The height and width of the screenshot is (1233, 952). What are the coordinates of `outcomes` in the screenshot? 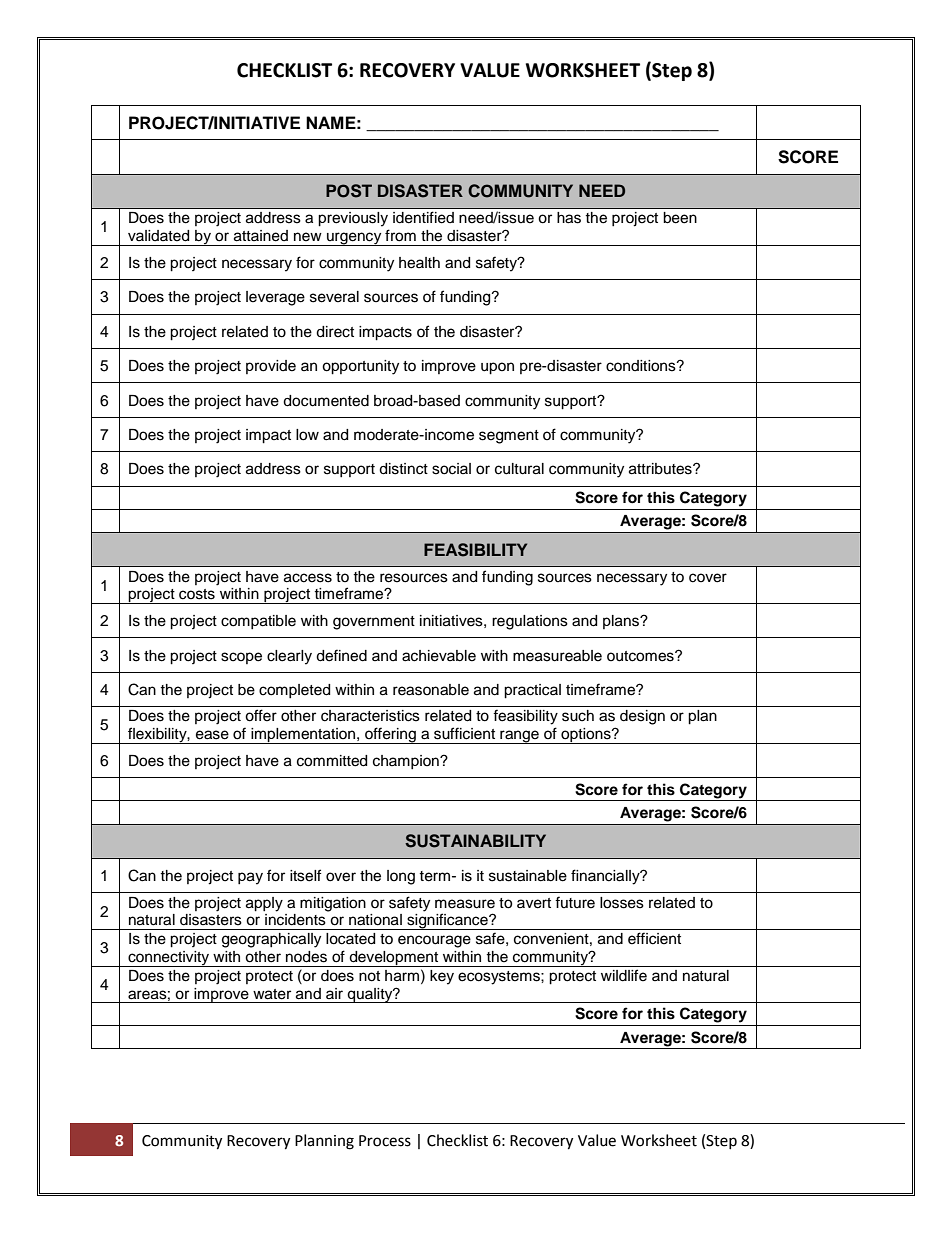 It's located at (641, 656).
